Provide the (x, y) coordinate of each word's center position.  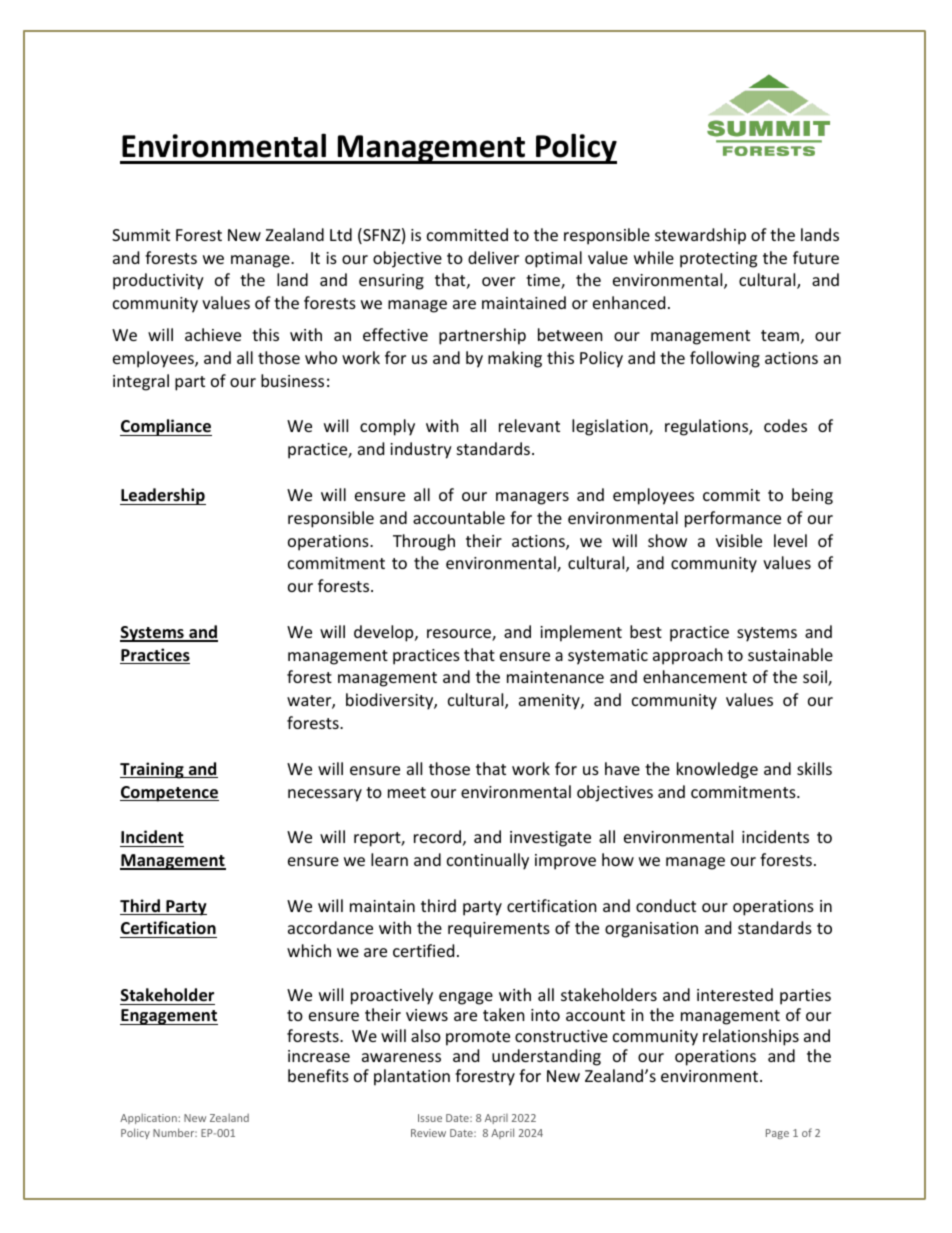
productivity (158, 281)
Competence (169, 794)
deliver (493, 257)
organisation (651, 930)
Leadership (163, 496)
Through (424, 542)
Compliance (166, 427)
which (309, 950)
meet (407, 792)
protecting (718, 260)
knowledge (717, 770)
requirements (499, 930)
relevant (529, 425)
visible (739, 540)
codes (785, 425)
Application (149, 1118)
